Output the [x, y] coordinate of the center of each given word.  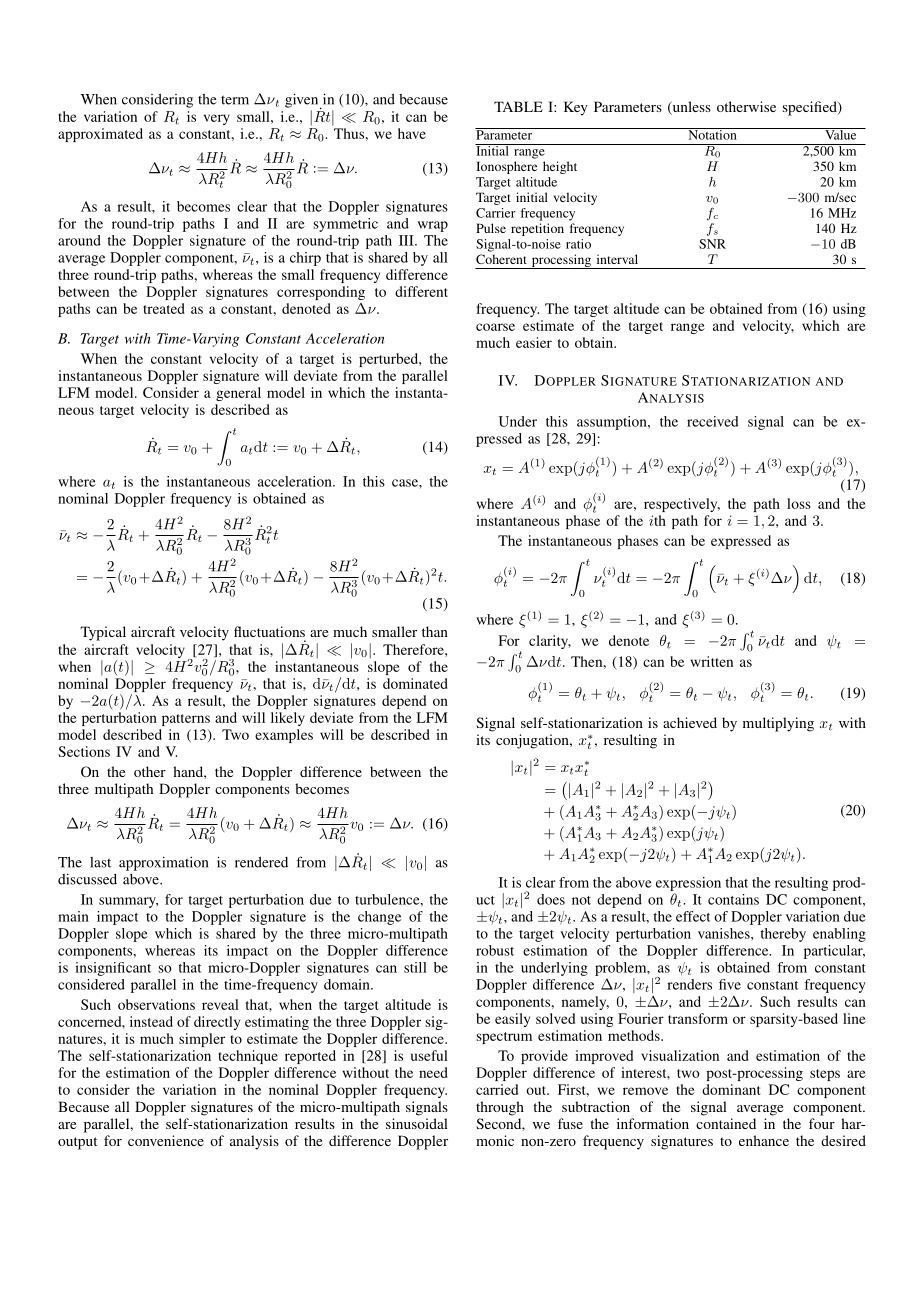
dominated [415, 683]
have [412, 133]
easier [534, 342]
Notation [712, 134]
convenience [166, 1140]
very [217, 119]
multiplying [778, 724]
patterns [186, 720]
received [713, 421]
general [238, 394]
